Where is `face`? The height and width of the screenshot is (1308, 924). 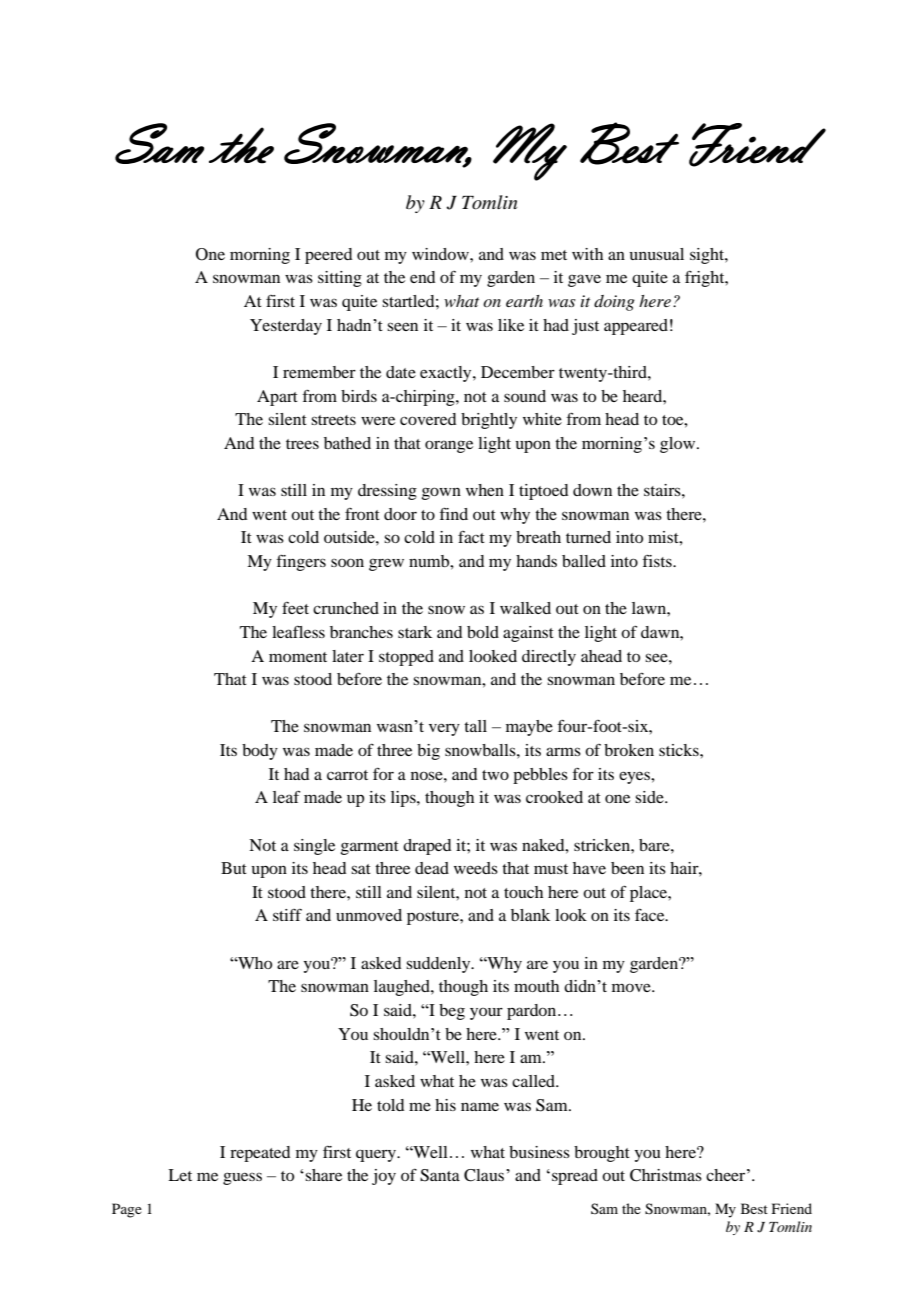 face is located at coordinates (651, 915).
